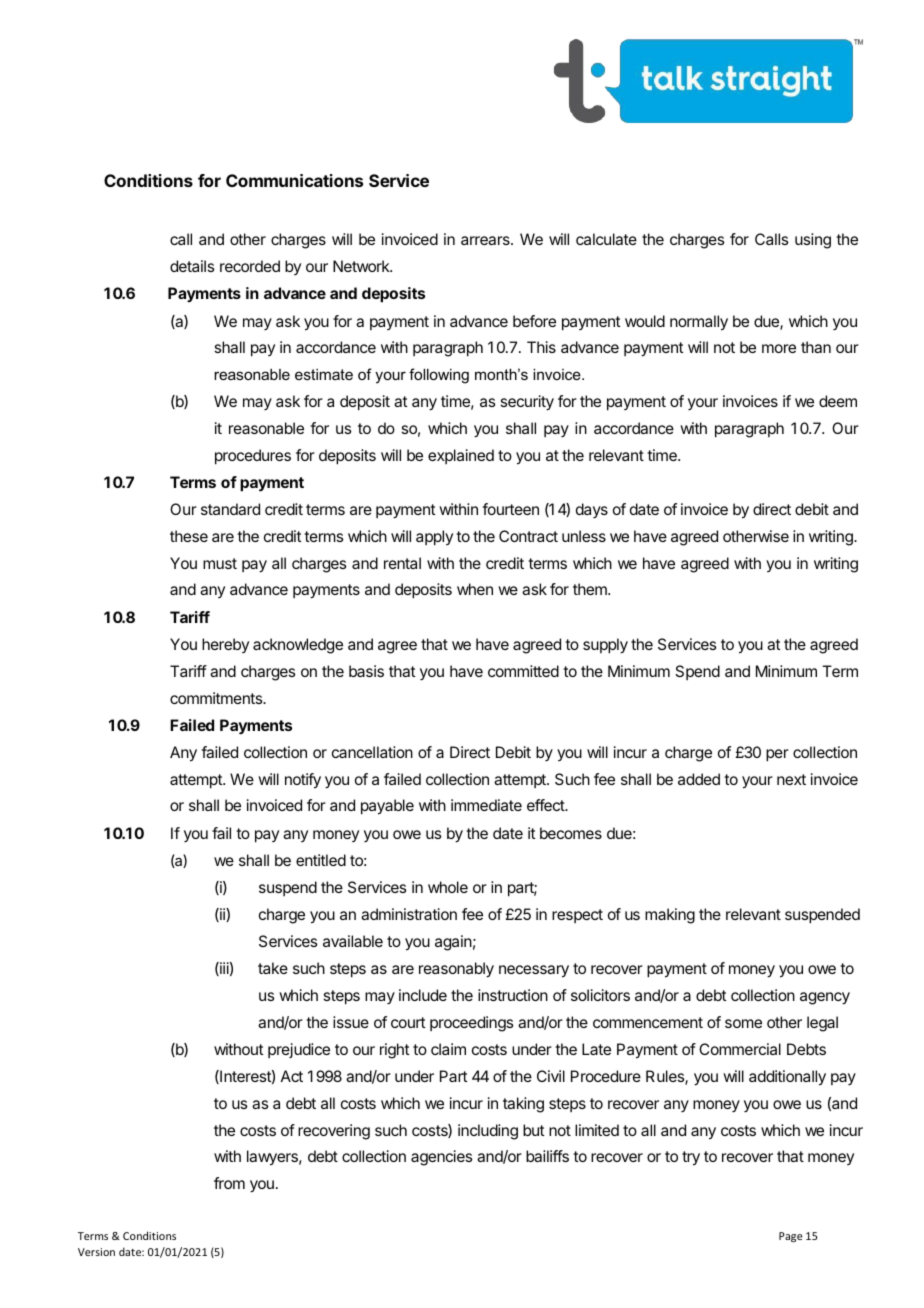 The image size is (924, 1308). I want to click on days, so click(592, 510).
